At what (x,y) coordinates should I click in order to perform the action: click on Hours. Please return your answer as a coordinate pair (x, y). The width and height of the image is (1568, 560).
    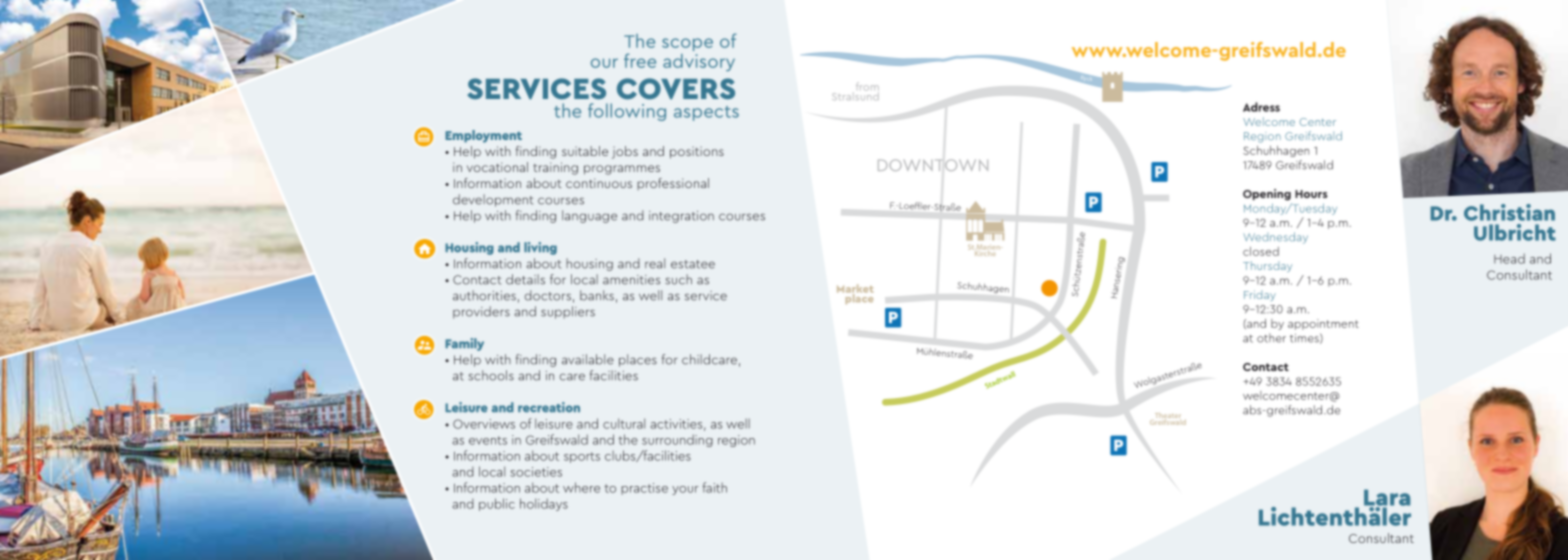
    Looking at the image, I should click on (1311, 194).
